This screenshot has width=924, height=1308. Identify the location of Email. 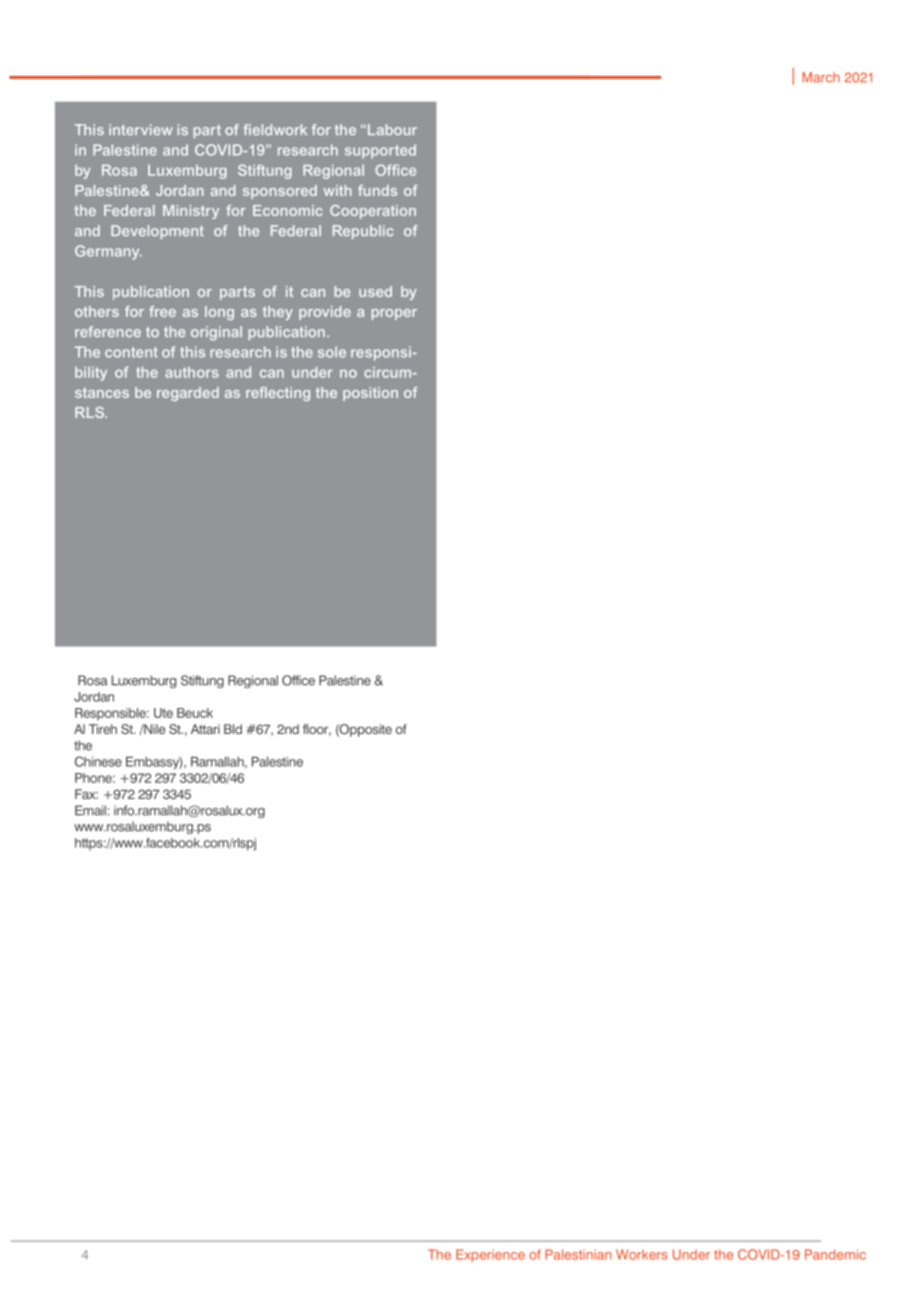
(90, 810).
